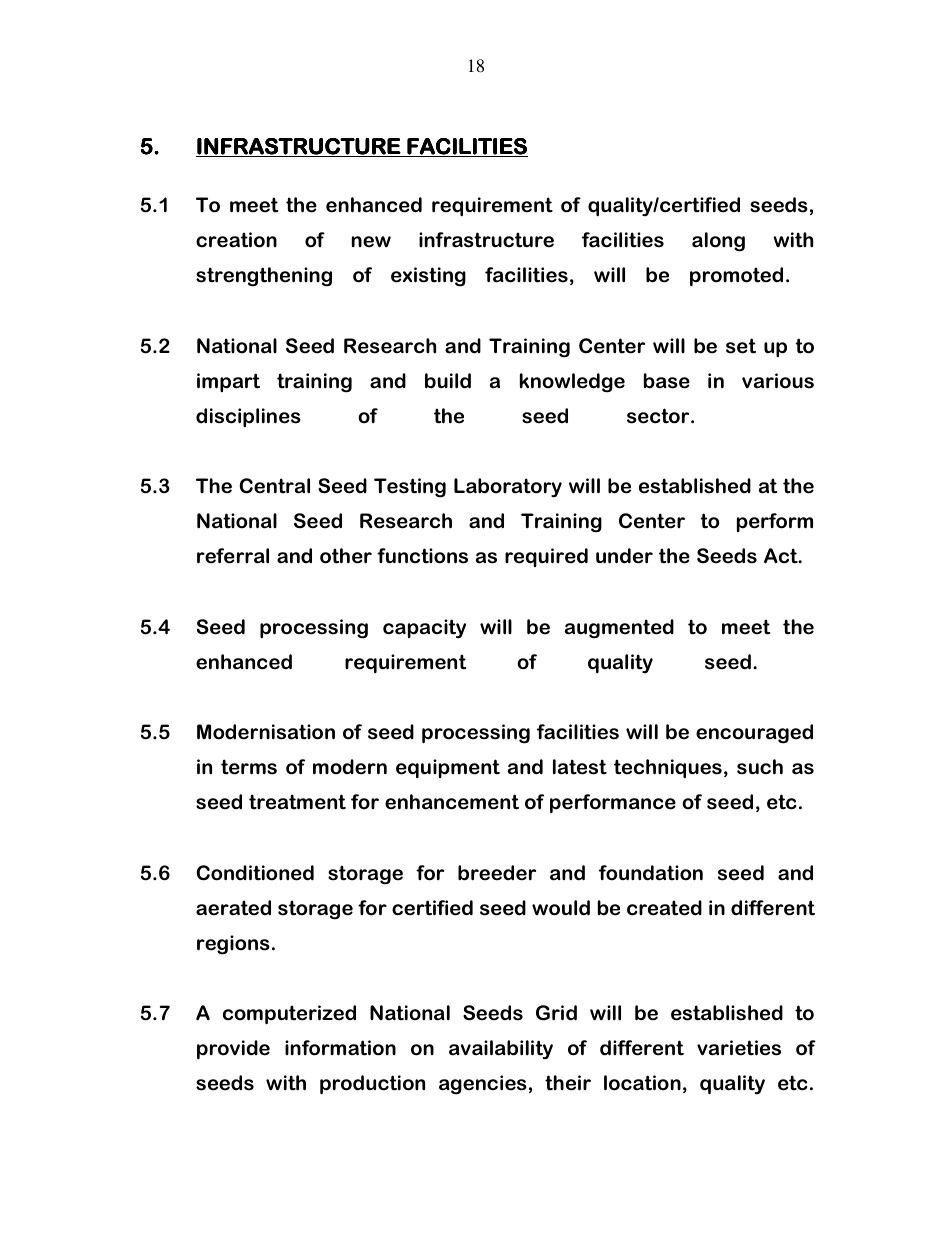 This screenshot has width=952, height=1233. What do you see at coordinates (736, 276) in the screenshot?
I see `promoted` at bounding box center [736, 276].
